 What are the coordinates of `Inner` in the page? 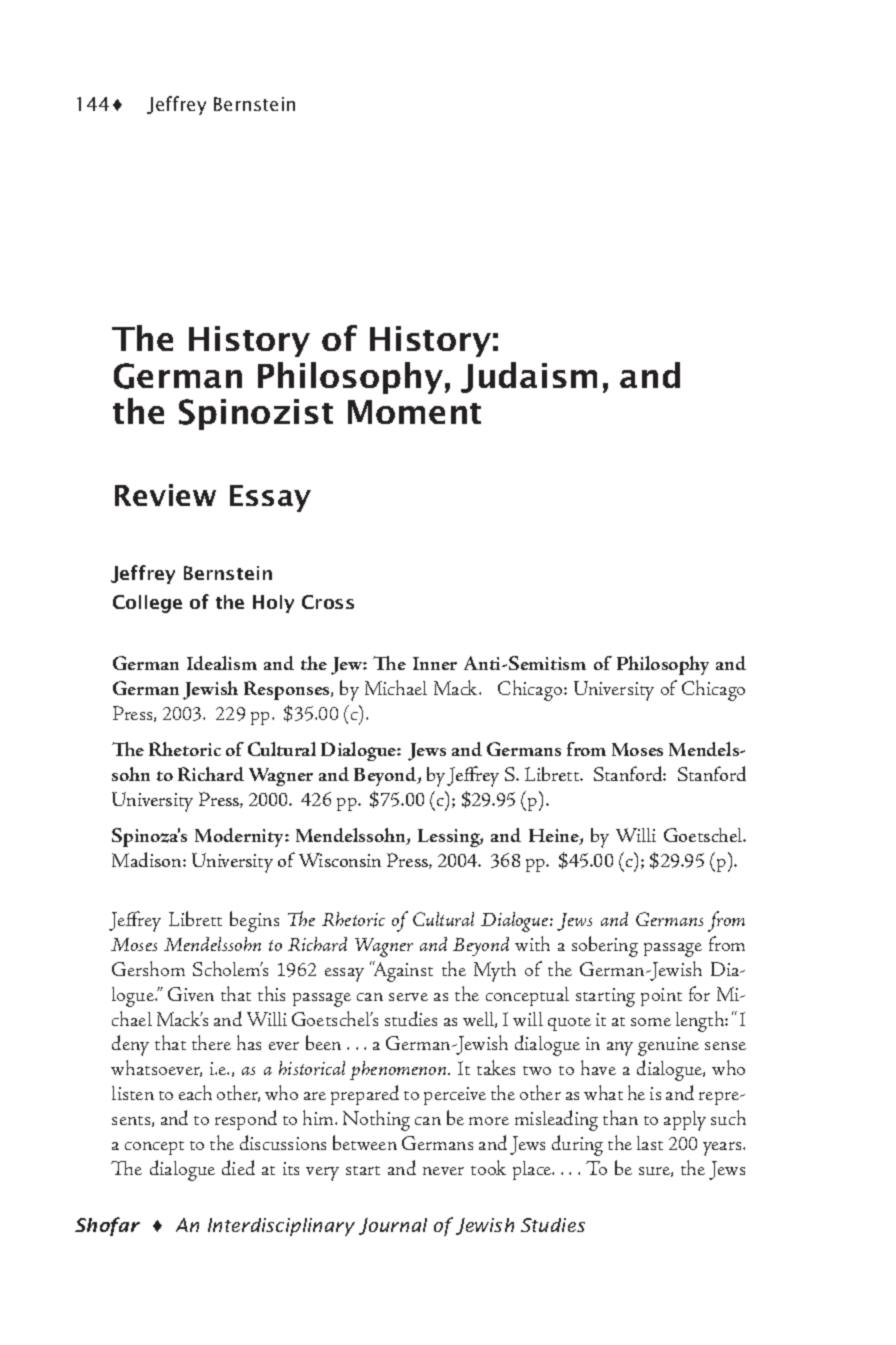 It's located at (435, 663).
